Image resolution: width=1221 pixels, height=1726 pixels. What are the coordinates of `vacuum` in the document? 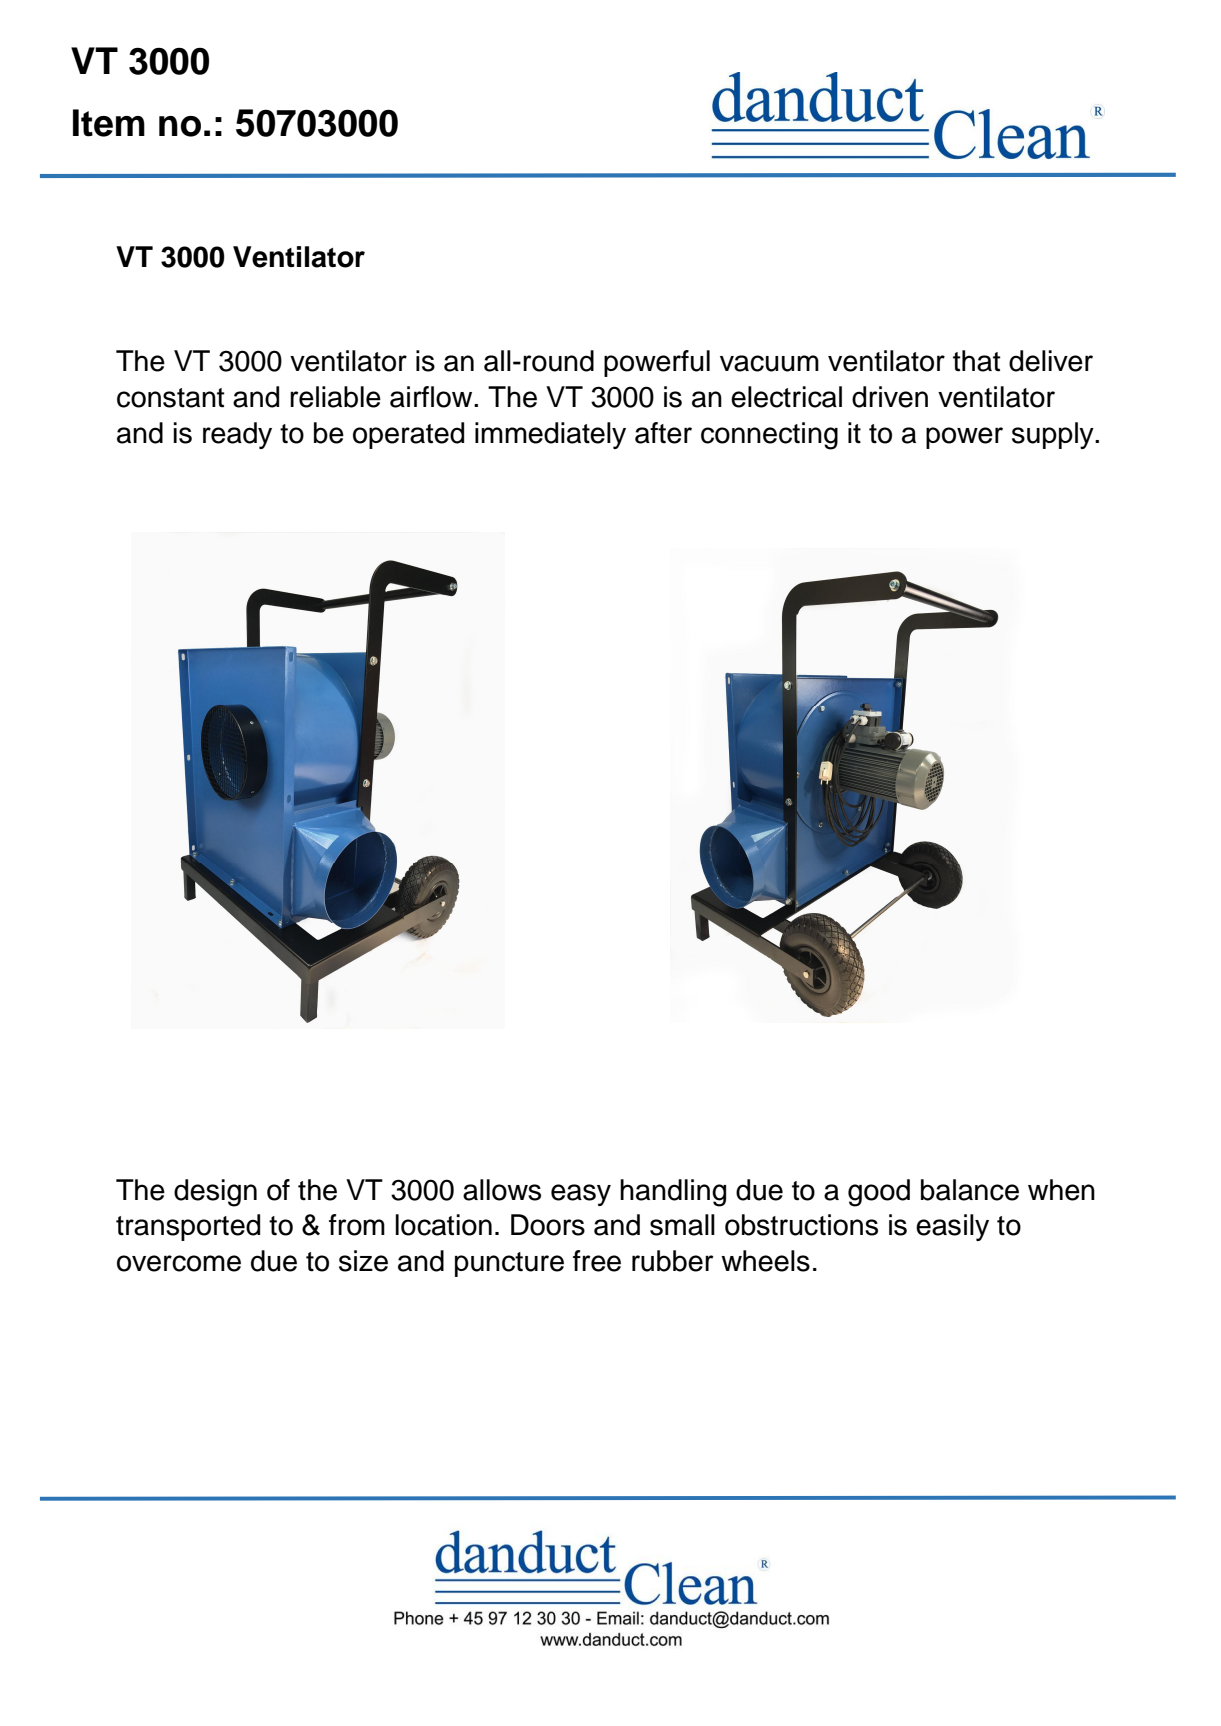 It's located at (769, 363).
